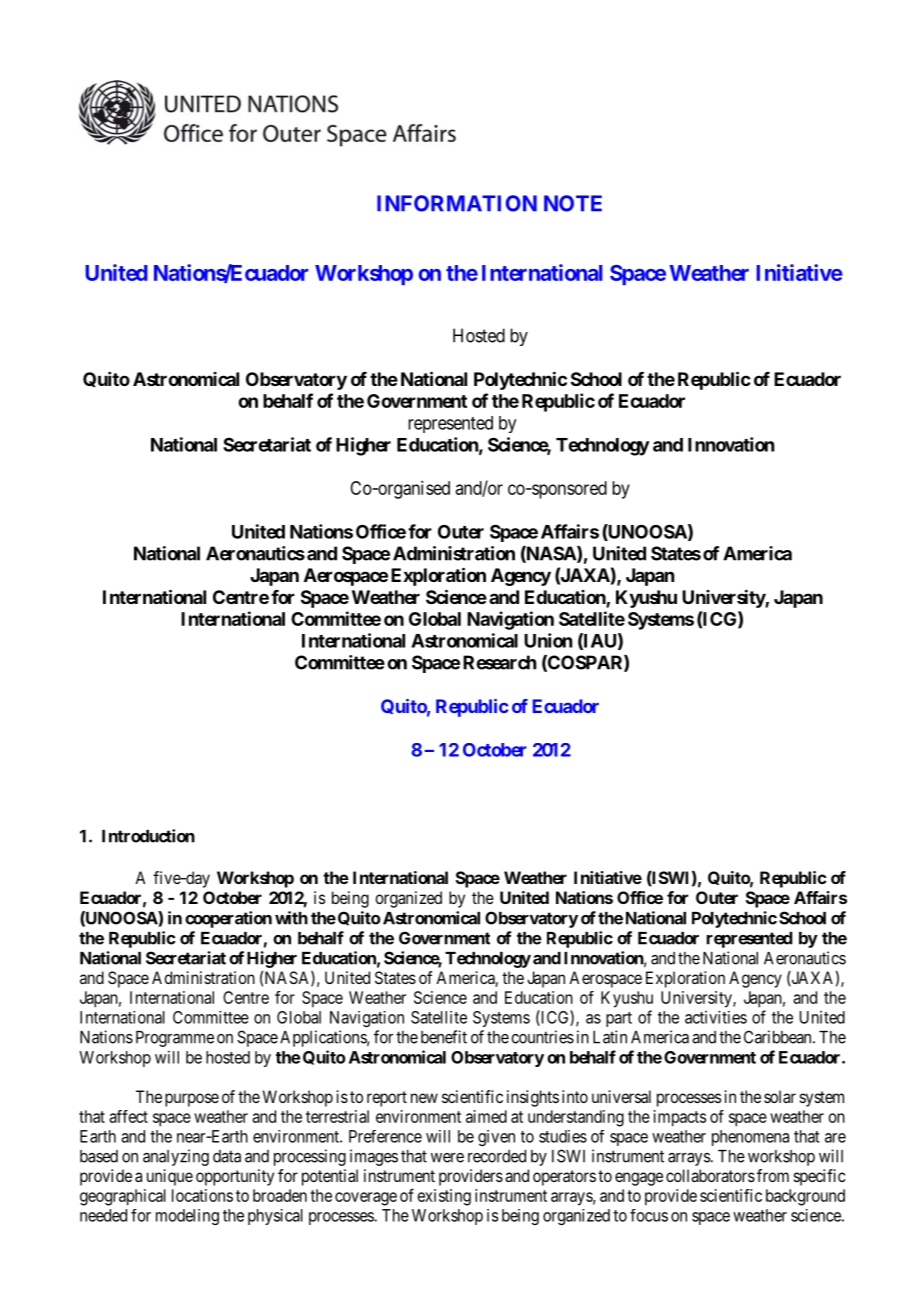 The image size is (924, 1308). Describe the element at coordinates (457, 203) in the document. I see `INFORMATION` at that location.
